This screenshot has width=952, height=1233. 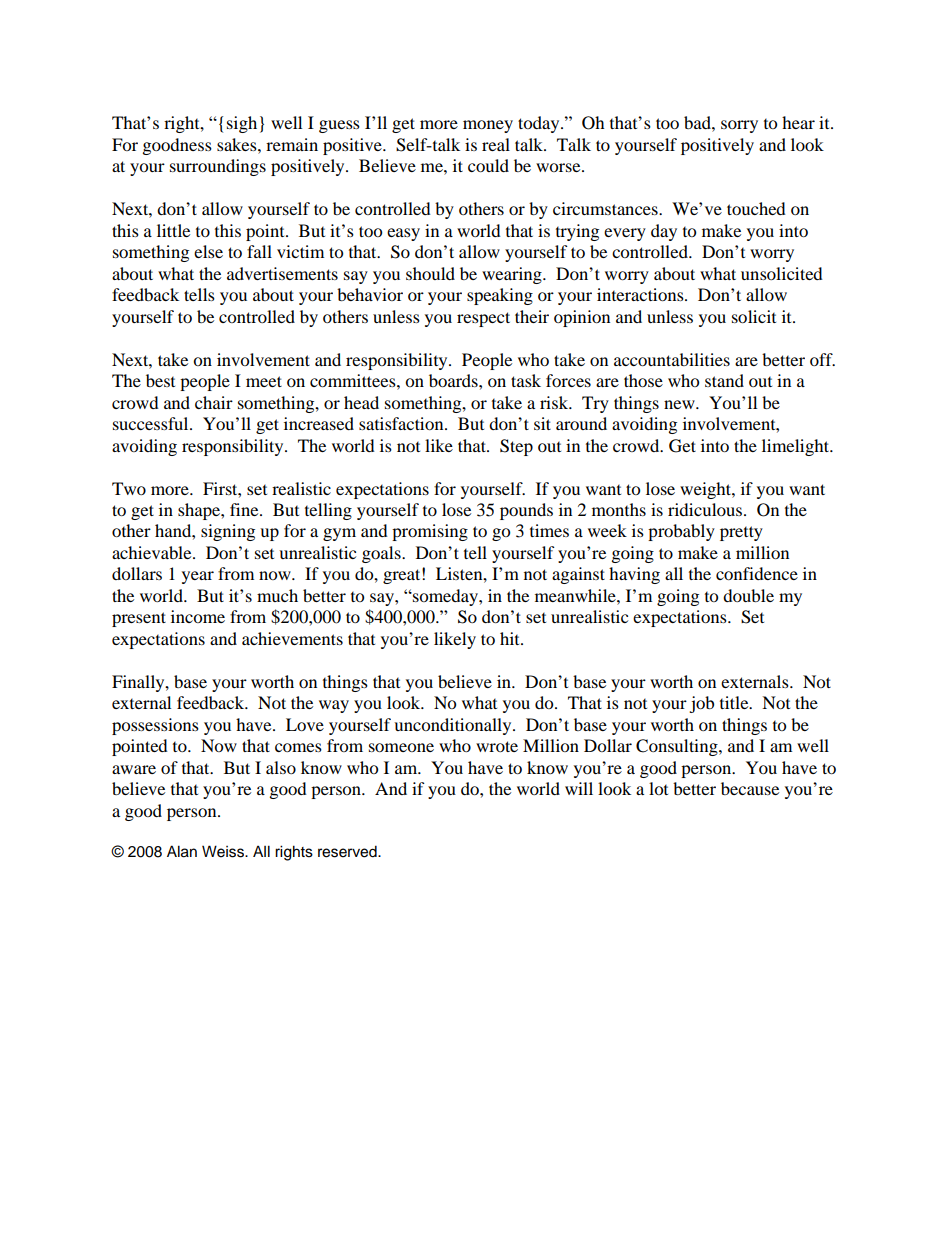 What do you see at coordinates (739, 126) in the screenshot?
I see `sorry` at bounding box center [739, 126].
